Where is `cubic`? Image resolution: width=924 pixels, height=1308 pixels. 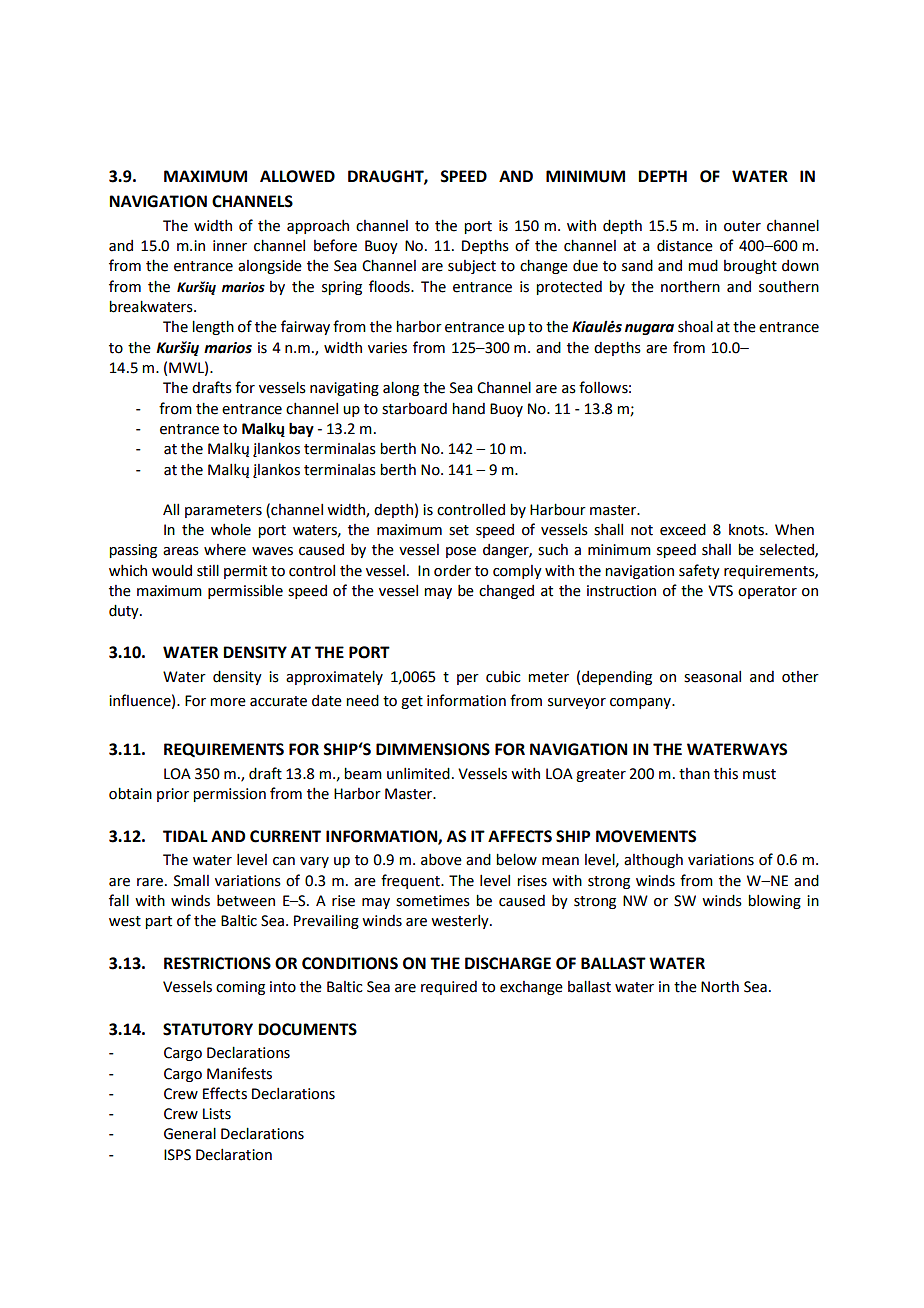 cubic is located at coordinates (503, 677).
